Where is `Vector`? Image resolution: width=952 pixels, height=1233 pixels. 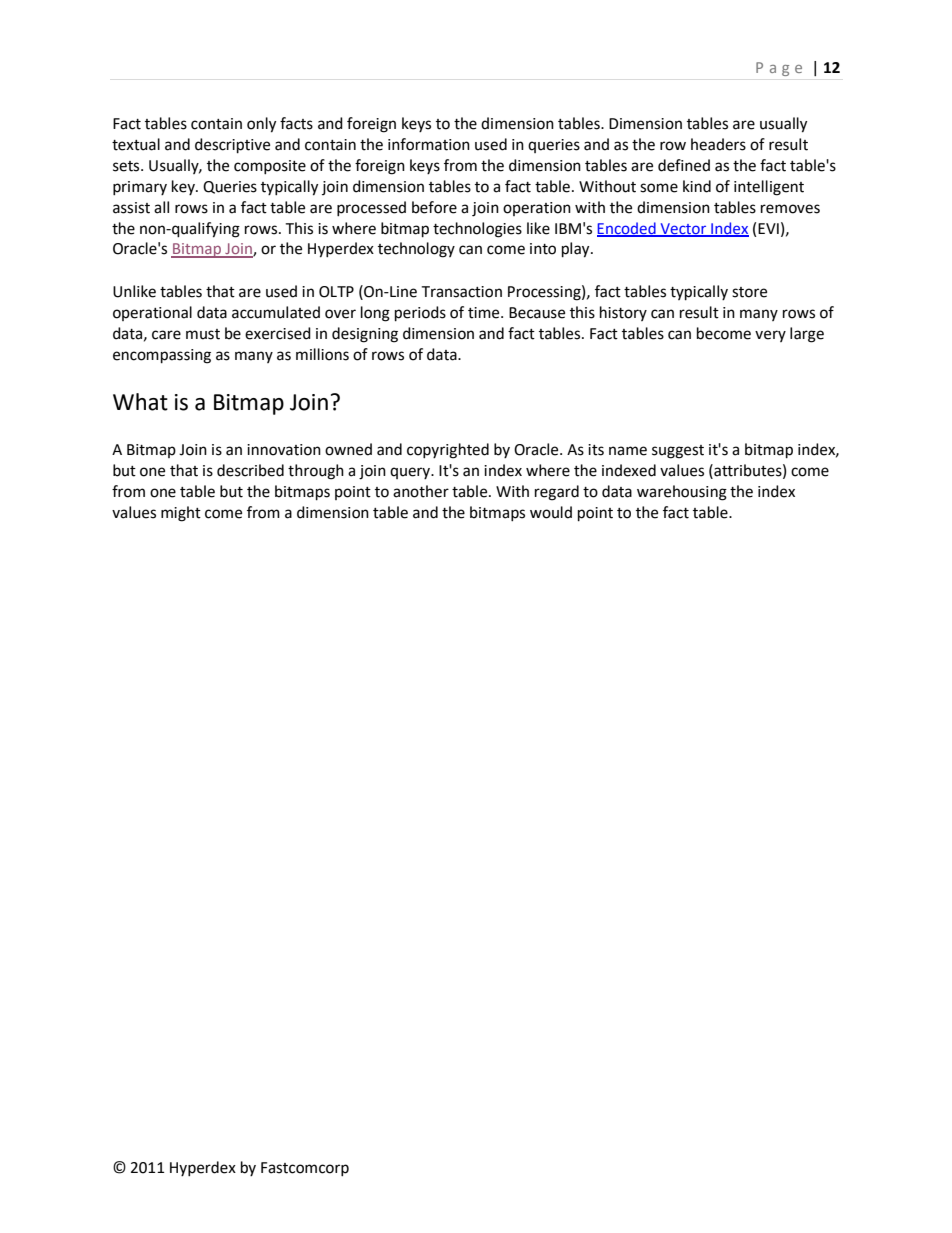 Vector is located at coordinates (683, 229).
